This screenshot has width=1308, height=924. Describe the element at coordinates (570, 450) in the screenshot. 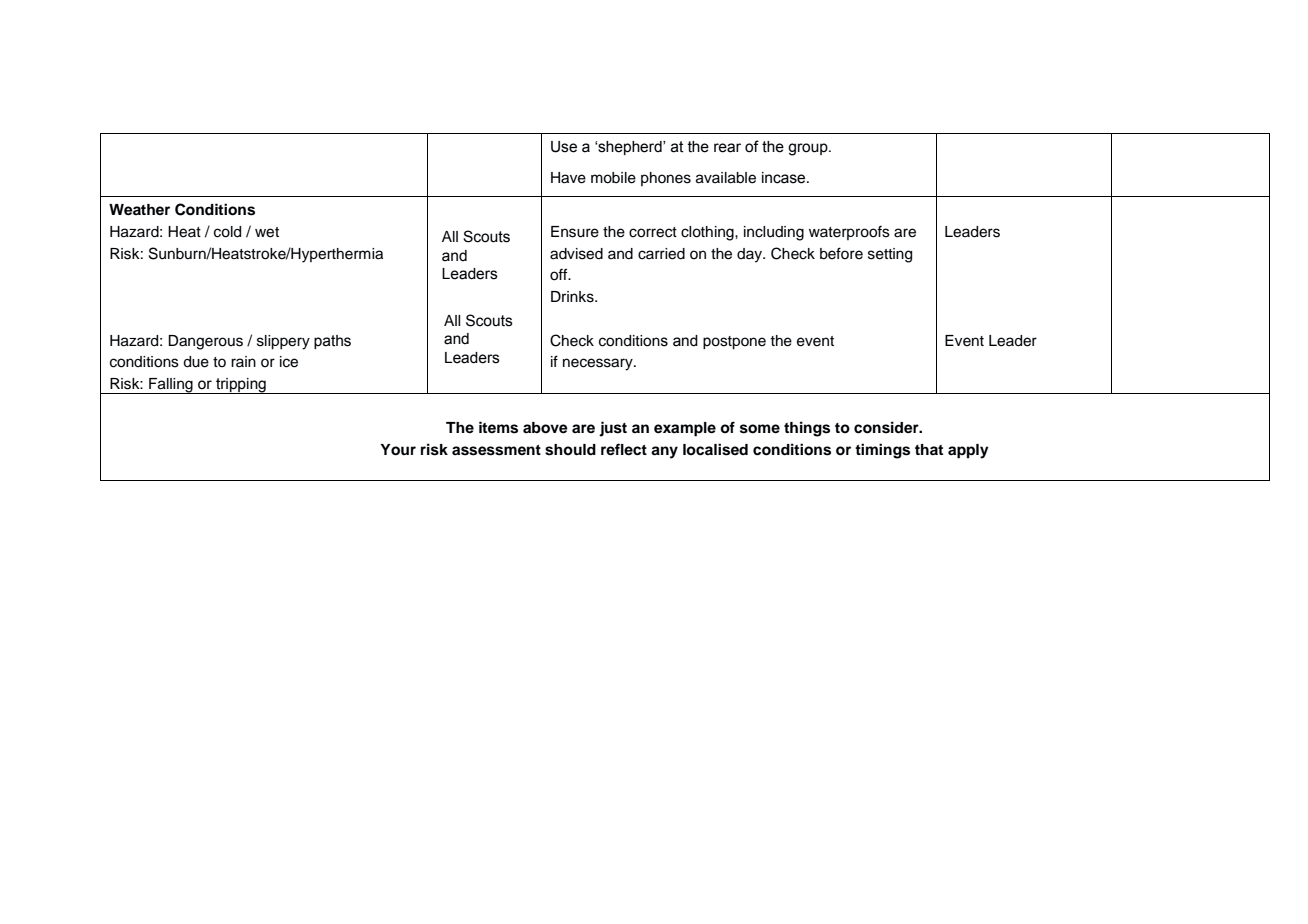

I see `should` at that location.
